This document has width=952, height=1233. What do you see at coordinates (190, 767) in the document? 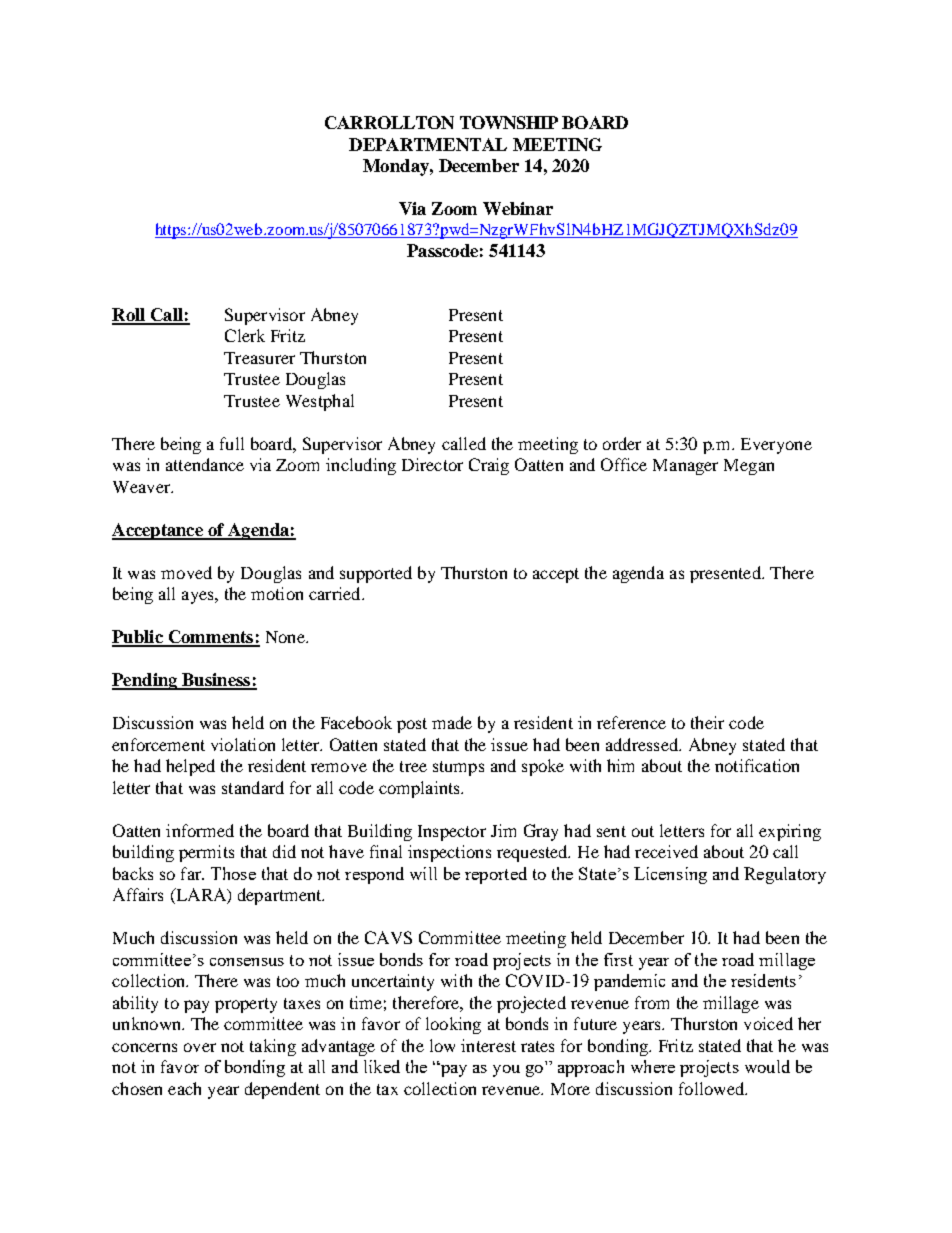
I see `helped` at bounding box center [190, 767].
